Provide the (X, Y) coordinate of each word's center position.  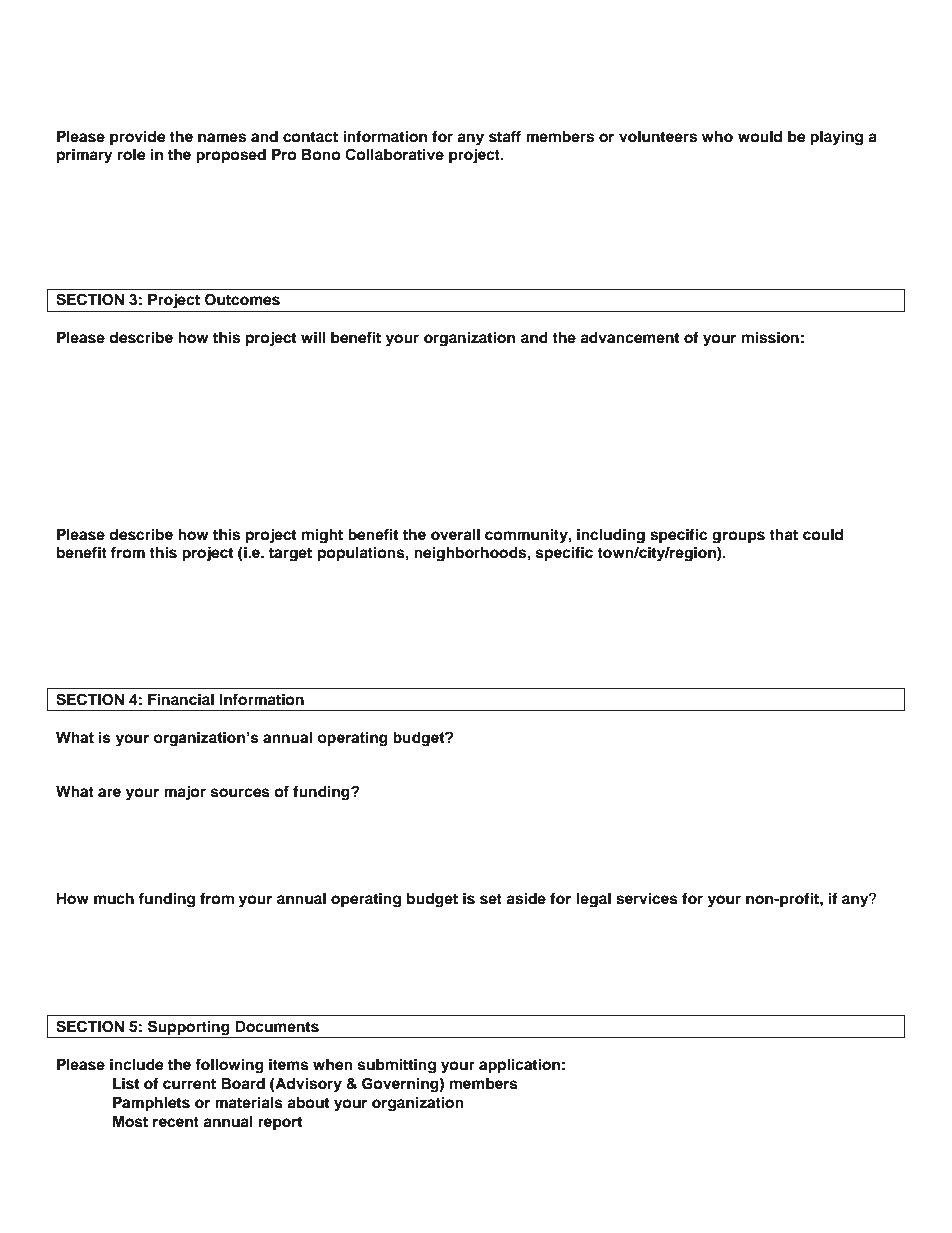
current (189, 1084)
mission (770, 337)
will (313, 337)
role (132, 155)
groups (738, 537)
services (647, 898)
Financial (181, 699)
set (491, 899)
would (760, 136)
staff (505, 136)
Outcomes (242, 300)
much (114, 899)
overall (455, 535)
